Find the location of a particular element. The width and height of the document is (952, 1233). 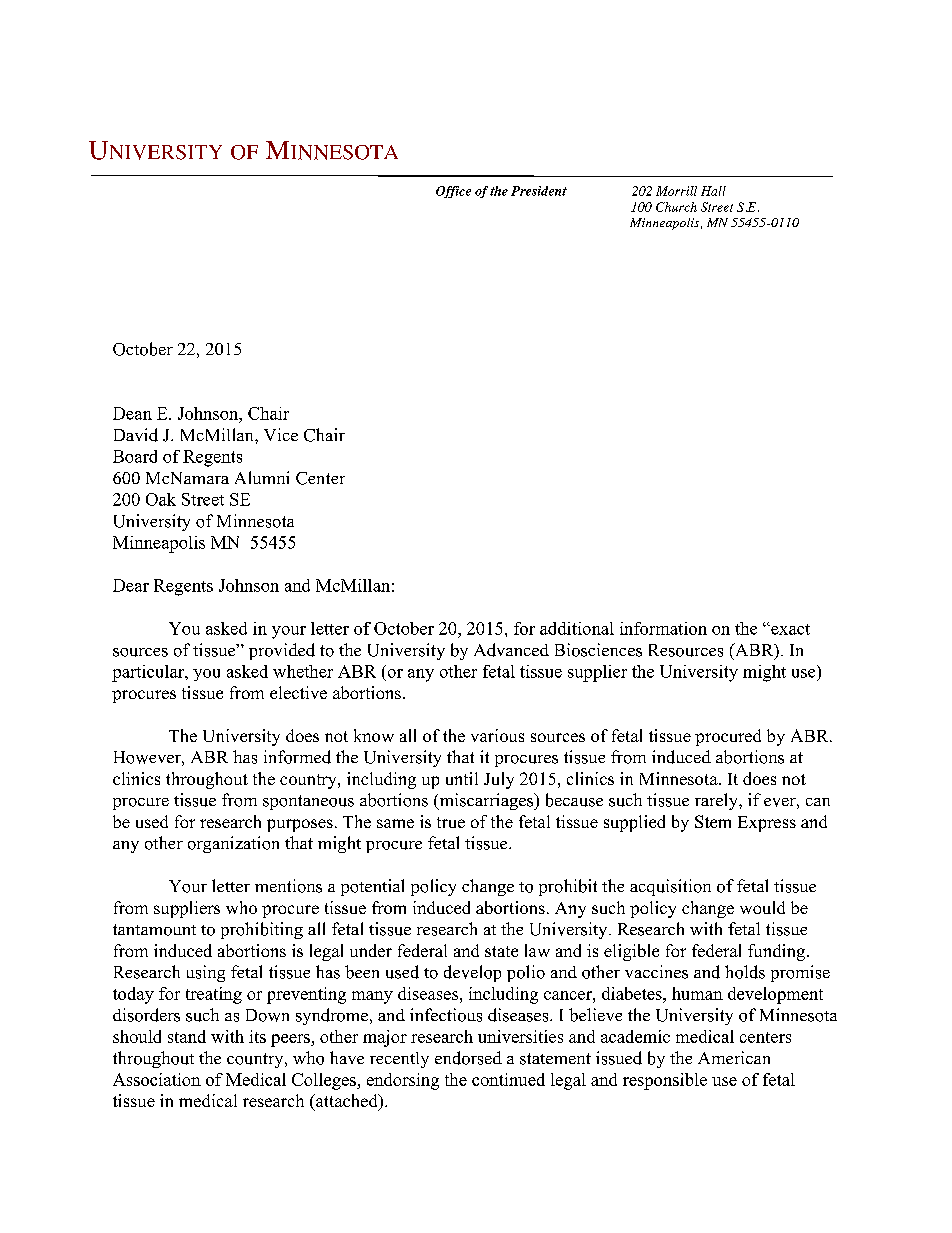

true is located at coordinates (451, 822).
